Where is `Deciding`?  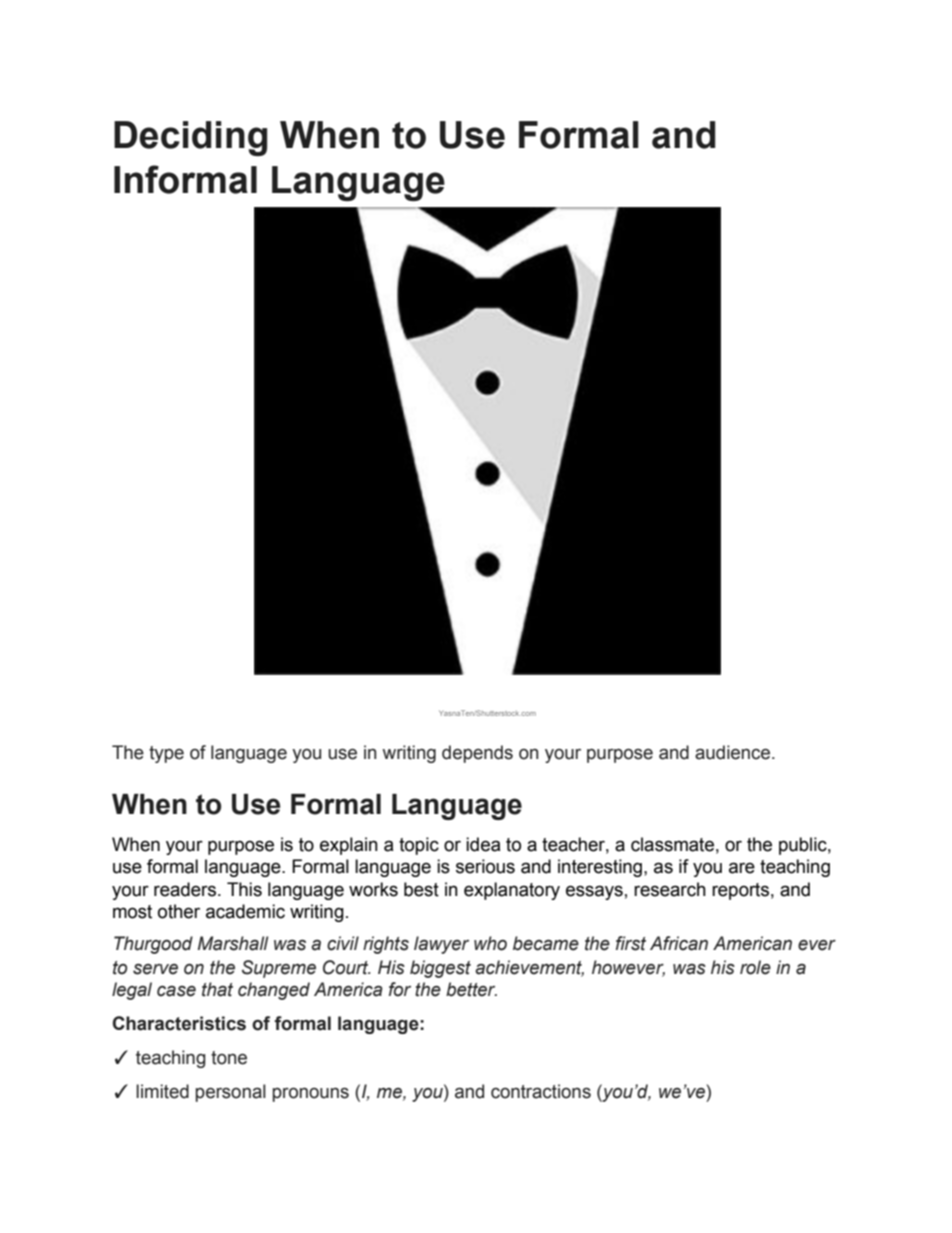 Deciding is located at coordinates (190, 138).
